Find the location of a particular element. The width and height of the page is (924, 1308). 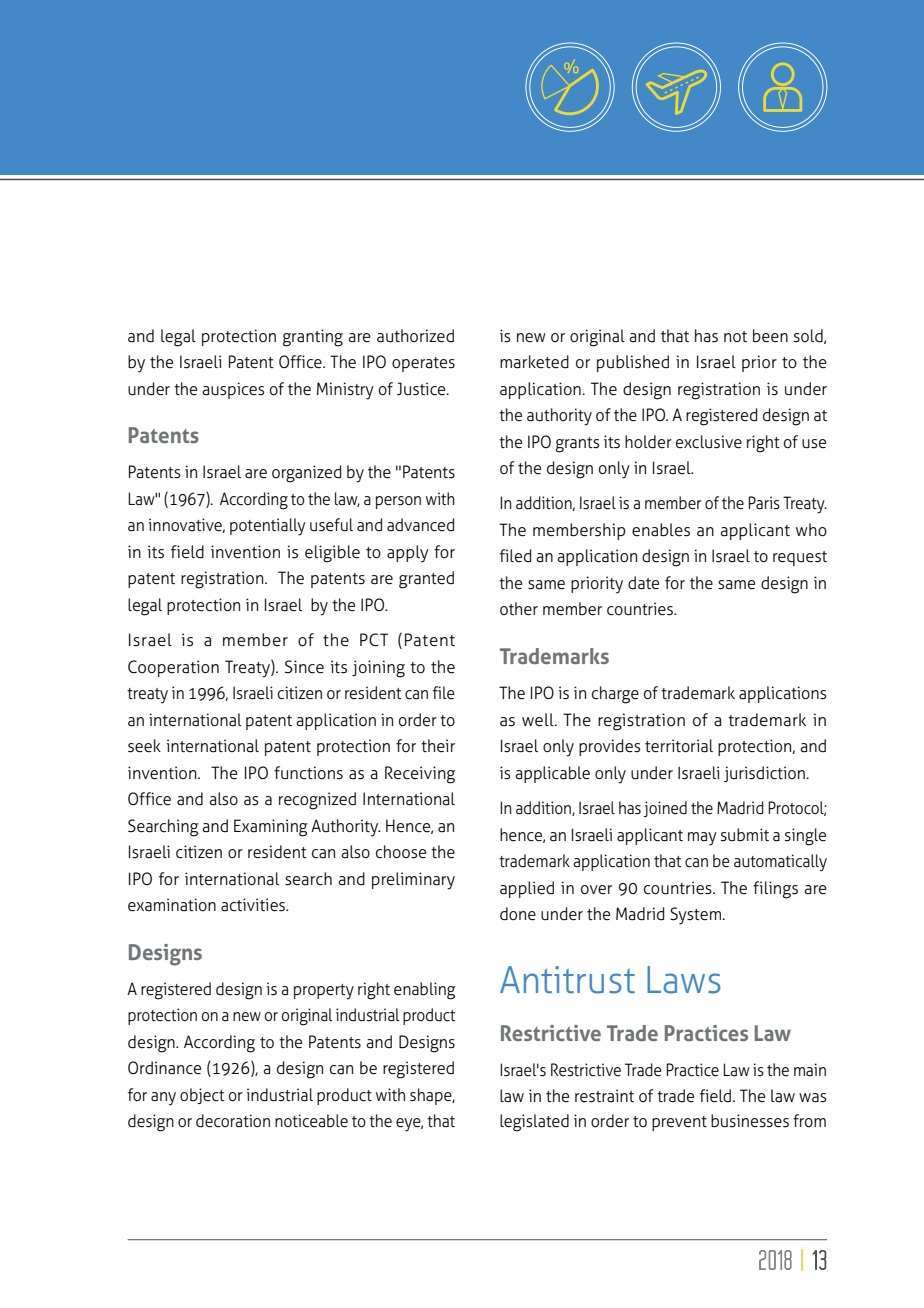

auspices is located at coordinates (233, 390).
